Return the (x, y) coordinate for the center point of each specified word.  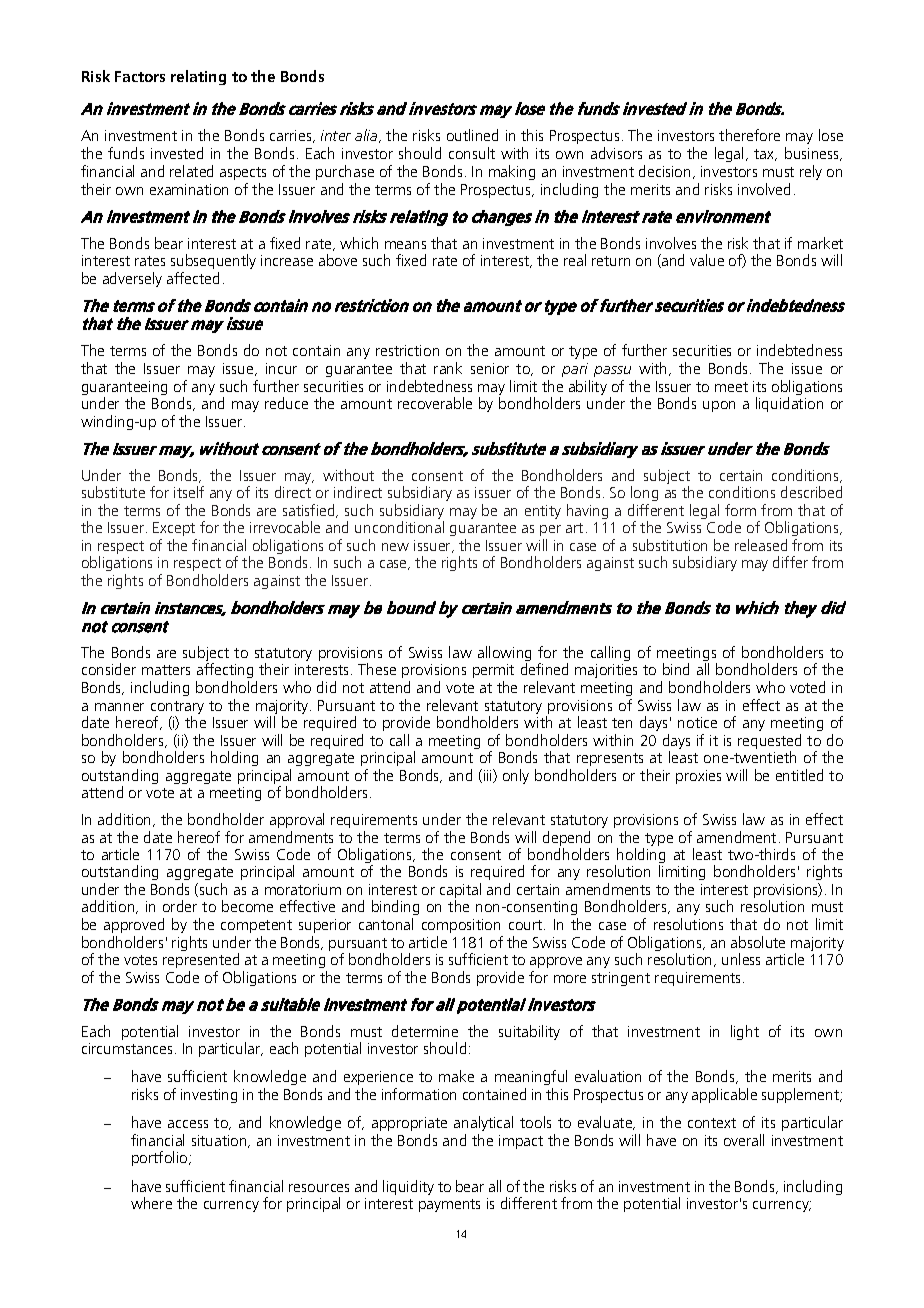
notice (697, 722)
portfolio (161, 1158)
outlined (472, 135)
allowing (504, 655)
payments (449, 1205)
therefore (749, 135)
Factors (140, 76)
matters (166, 670)
